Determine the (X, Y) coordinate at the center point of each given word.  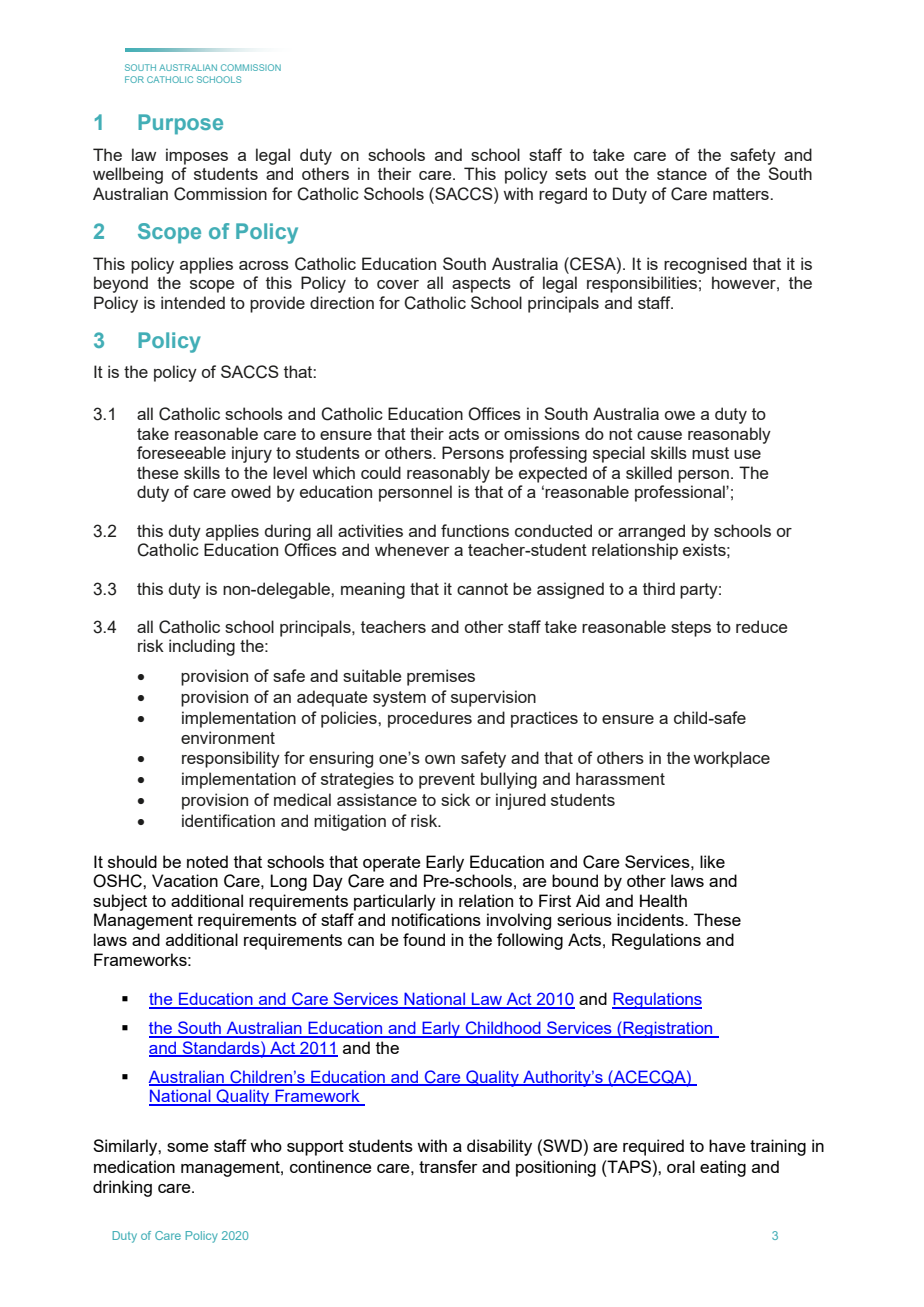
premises (441, 677)
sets (570, 174)
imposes (197, 156)
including (202, 647)
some (188, 1147)
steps (691, 629)
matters (742, 194)
